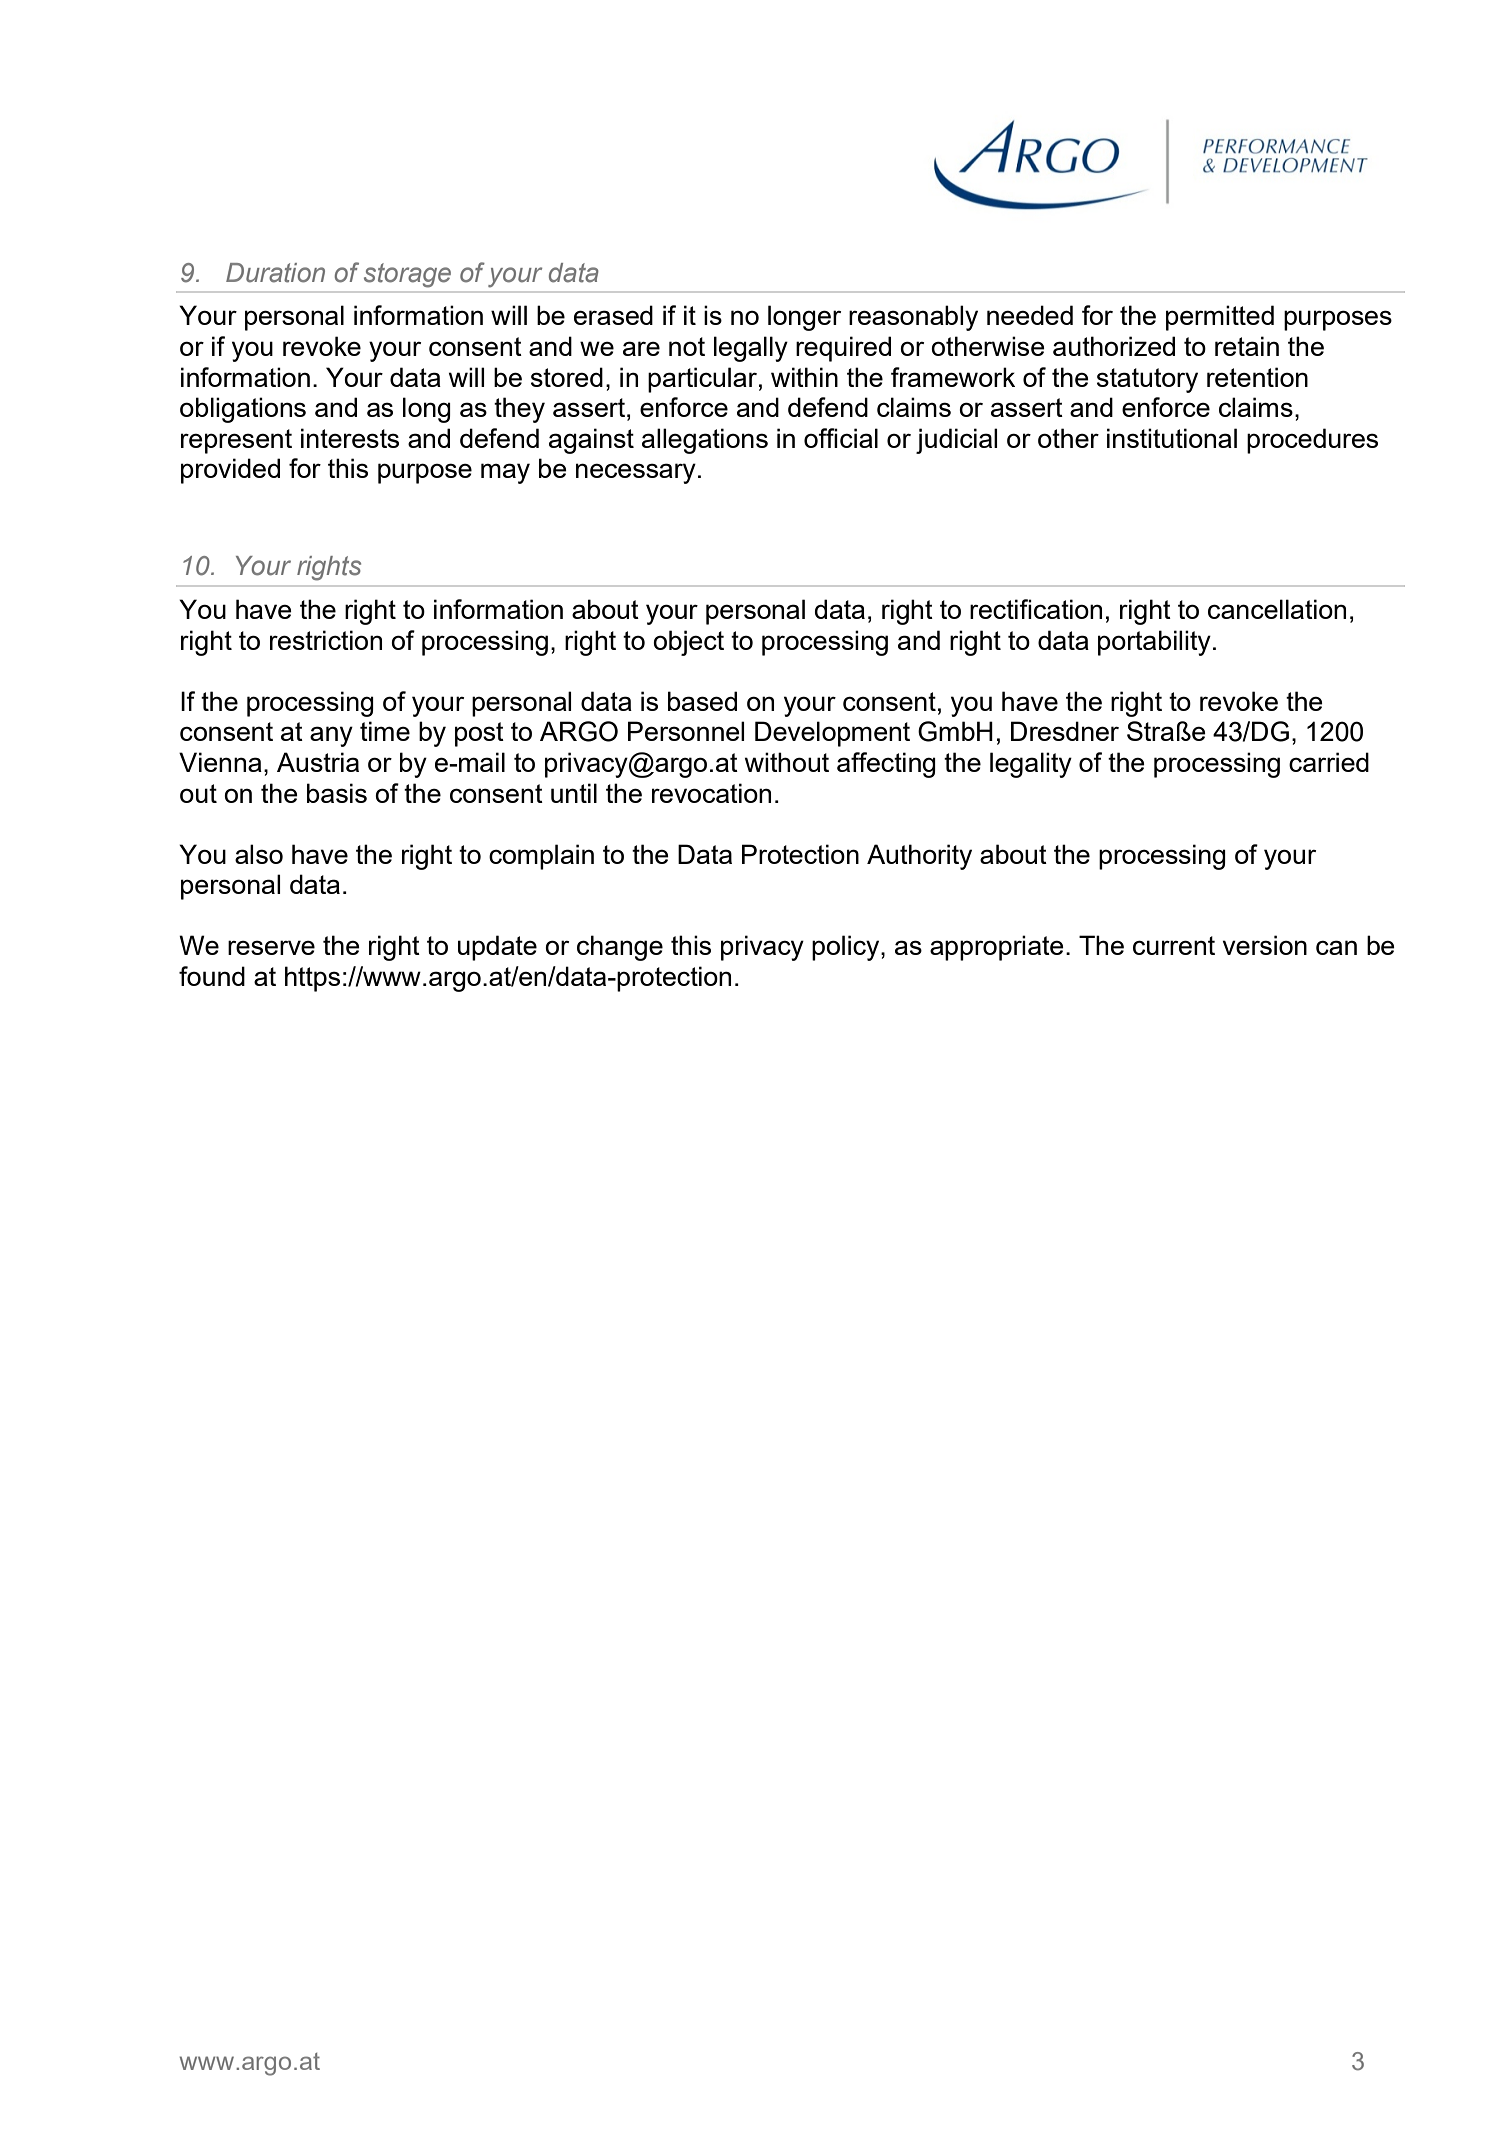  What do you see at coordinates (1154, 643) in the page?
I see `portability` at bounding box center [1154, 643].
